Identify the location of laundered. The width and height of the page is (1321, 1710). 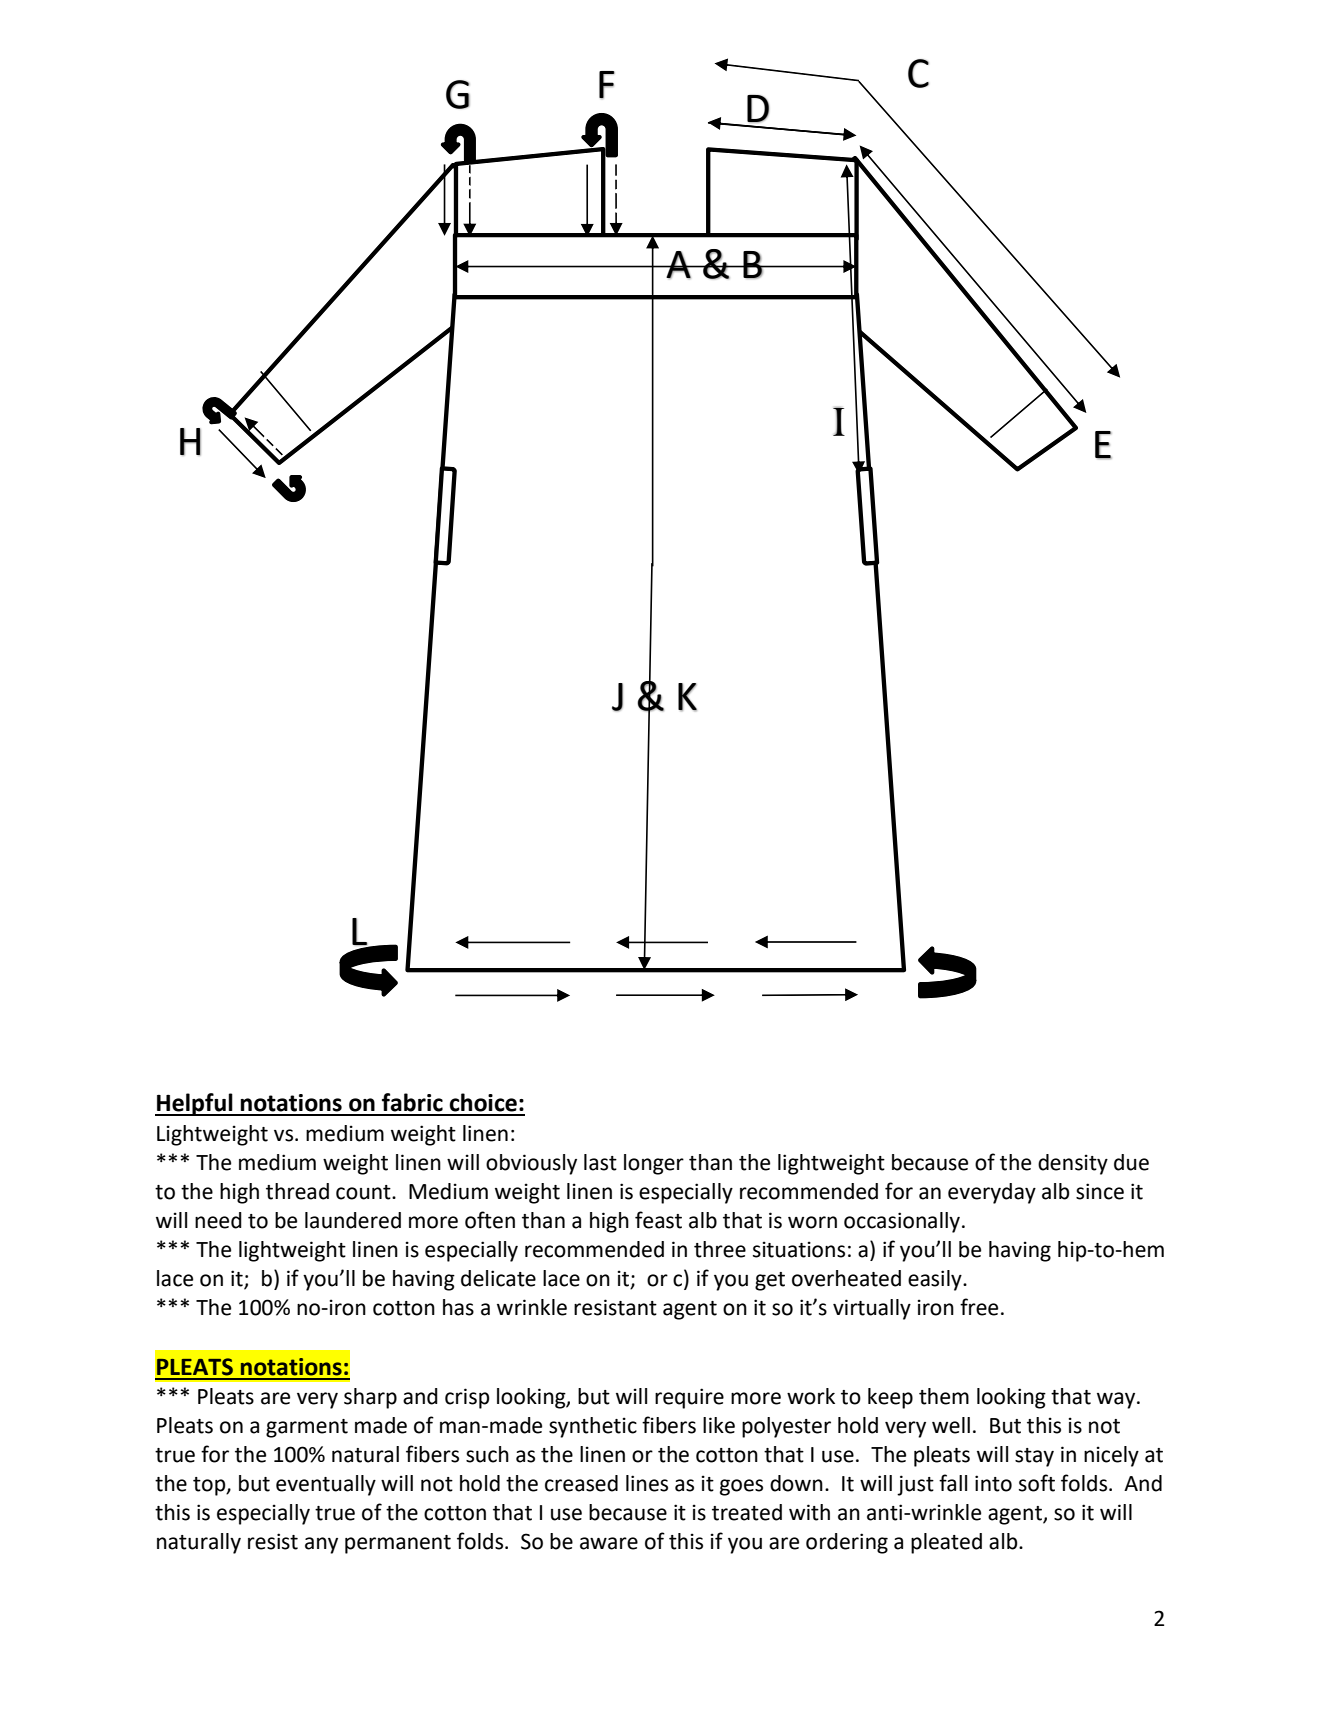
(353, 1220).
